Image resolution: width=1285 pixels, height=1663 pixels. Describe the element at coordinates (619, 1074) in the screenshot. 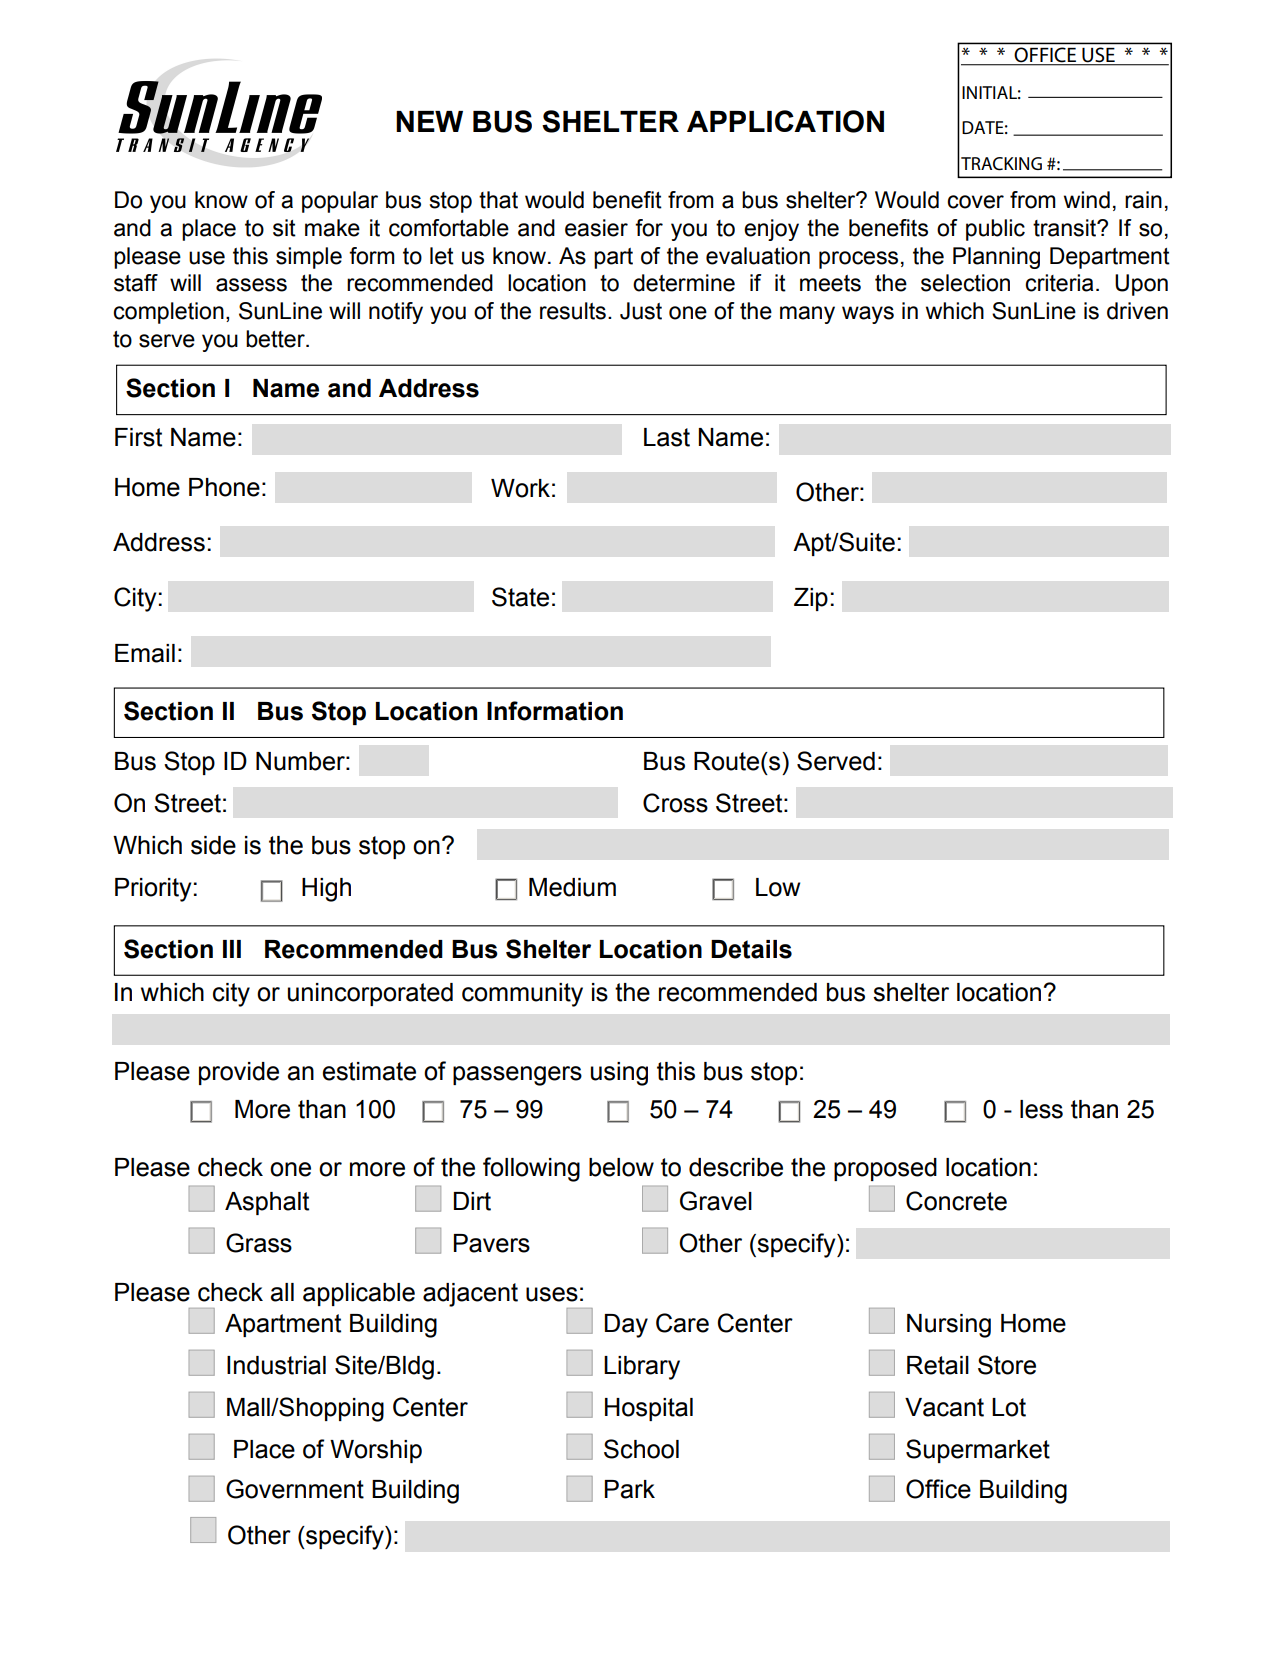

I see `using` at that location.
